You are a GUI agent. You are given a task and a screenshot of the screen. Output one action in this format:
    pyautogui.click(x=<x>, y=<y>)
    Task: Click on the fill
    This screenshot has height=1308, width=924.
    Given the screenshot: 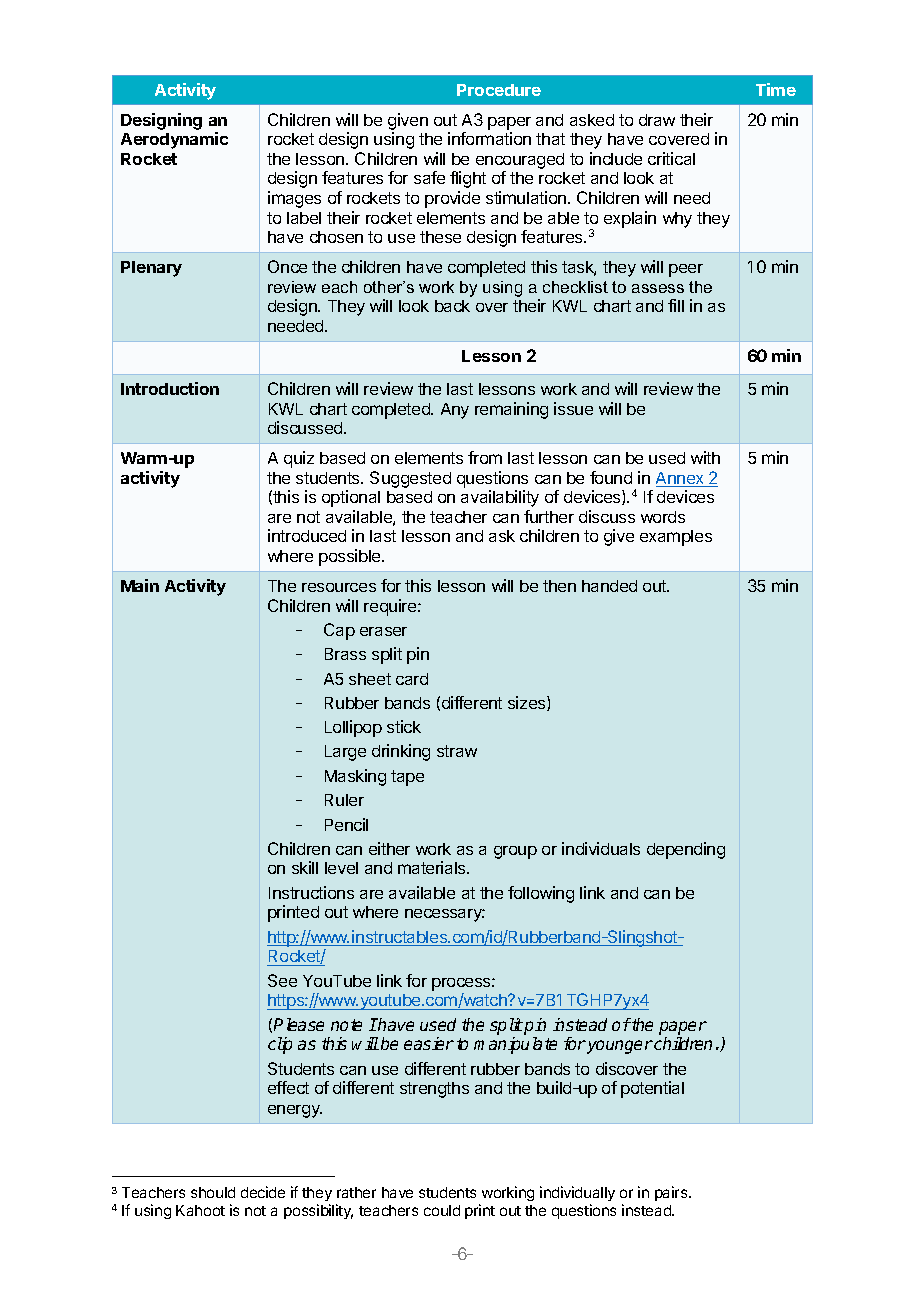 What is the action you would take?
    pyautogui.click(x=676, y=305)
